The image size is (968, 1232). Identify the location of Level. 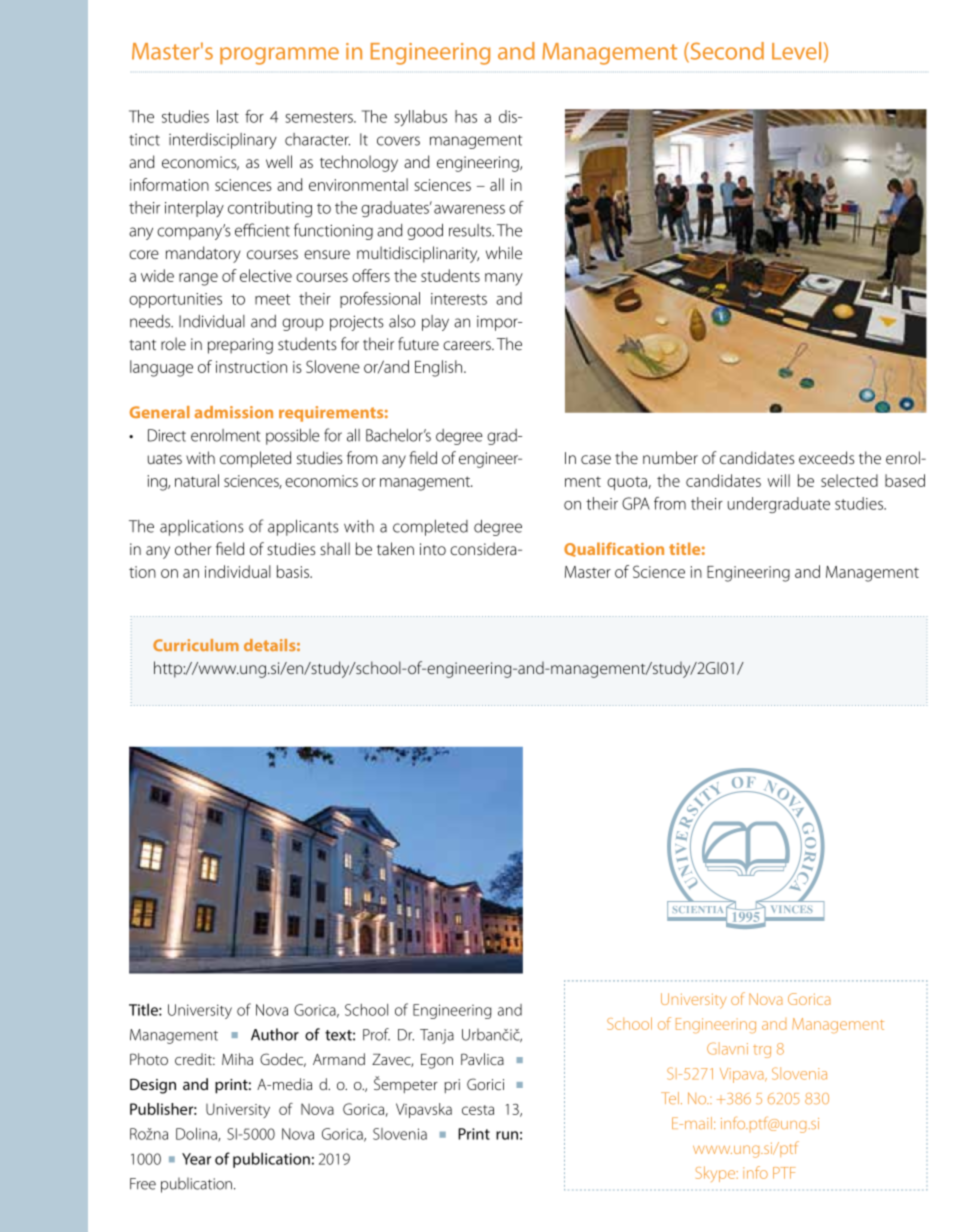
(796, 51).
